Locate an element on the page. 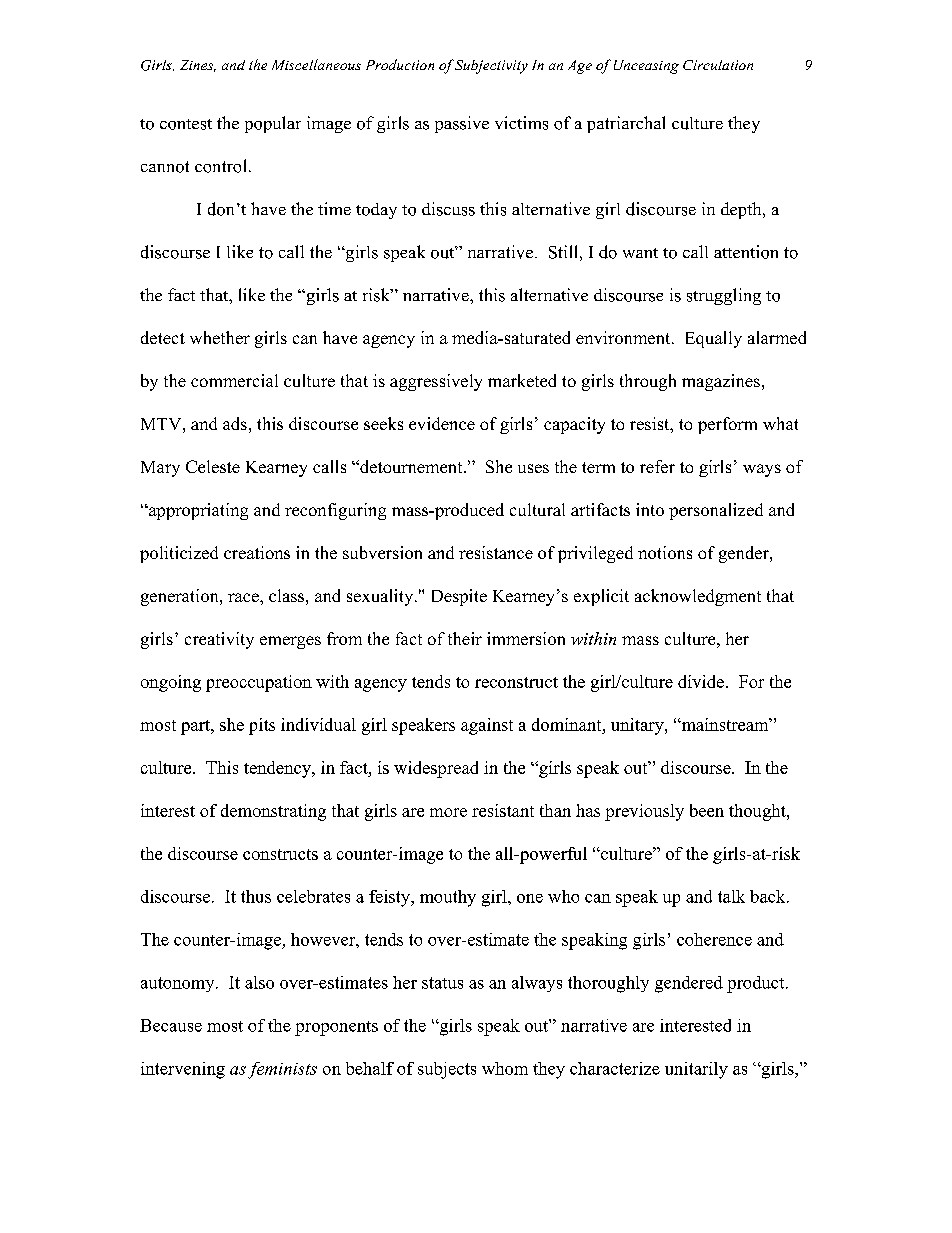 Image resolution: width=952 pixels, height=1233 pixels. popular is located at coordinates (273, 124).
